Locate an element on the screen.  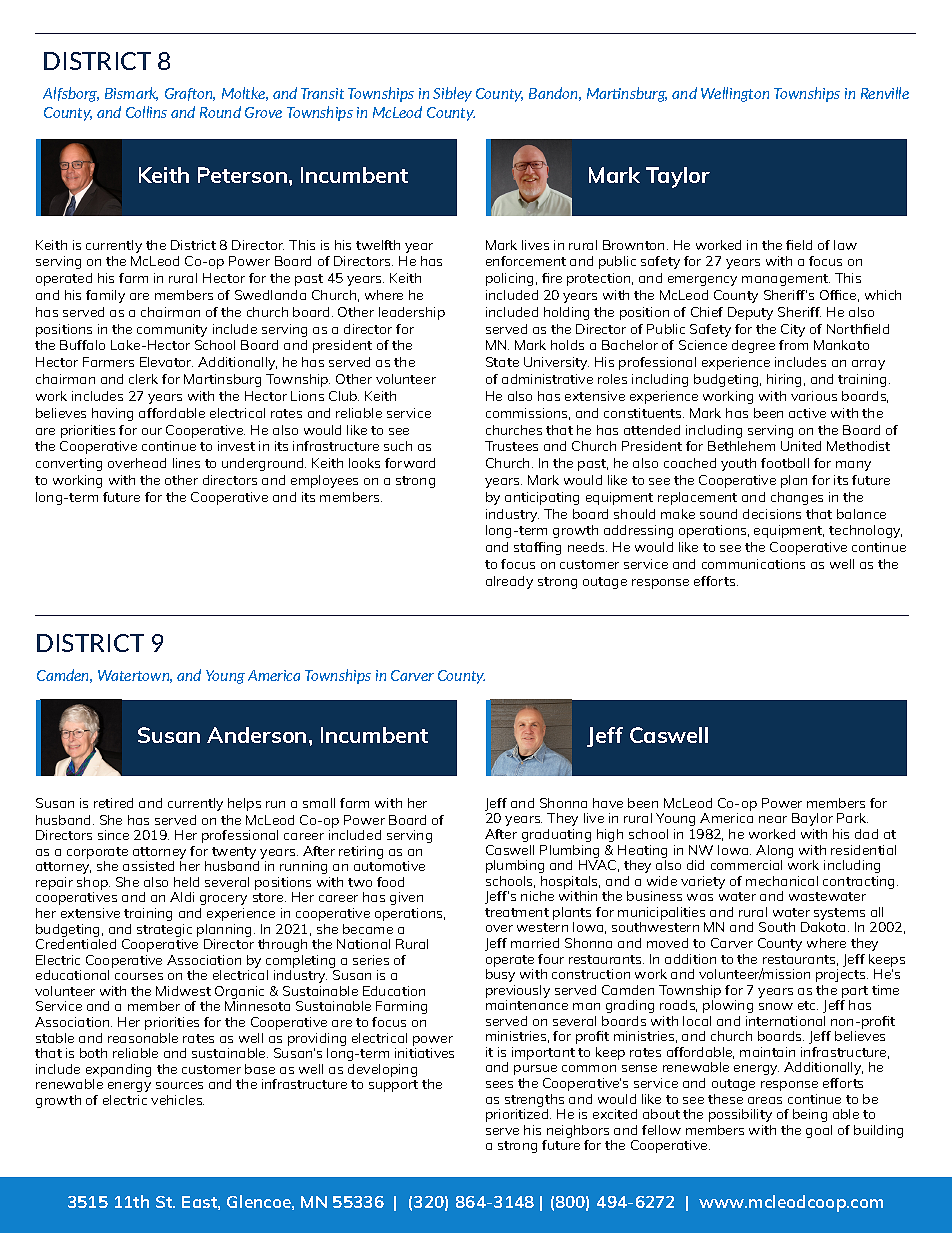
State is located at coordinates (502, 362).
